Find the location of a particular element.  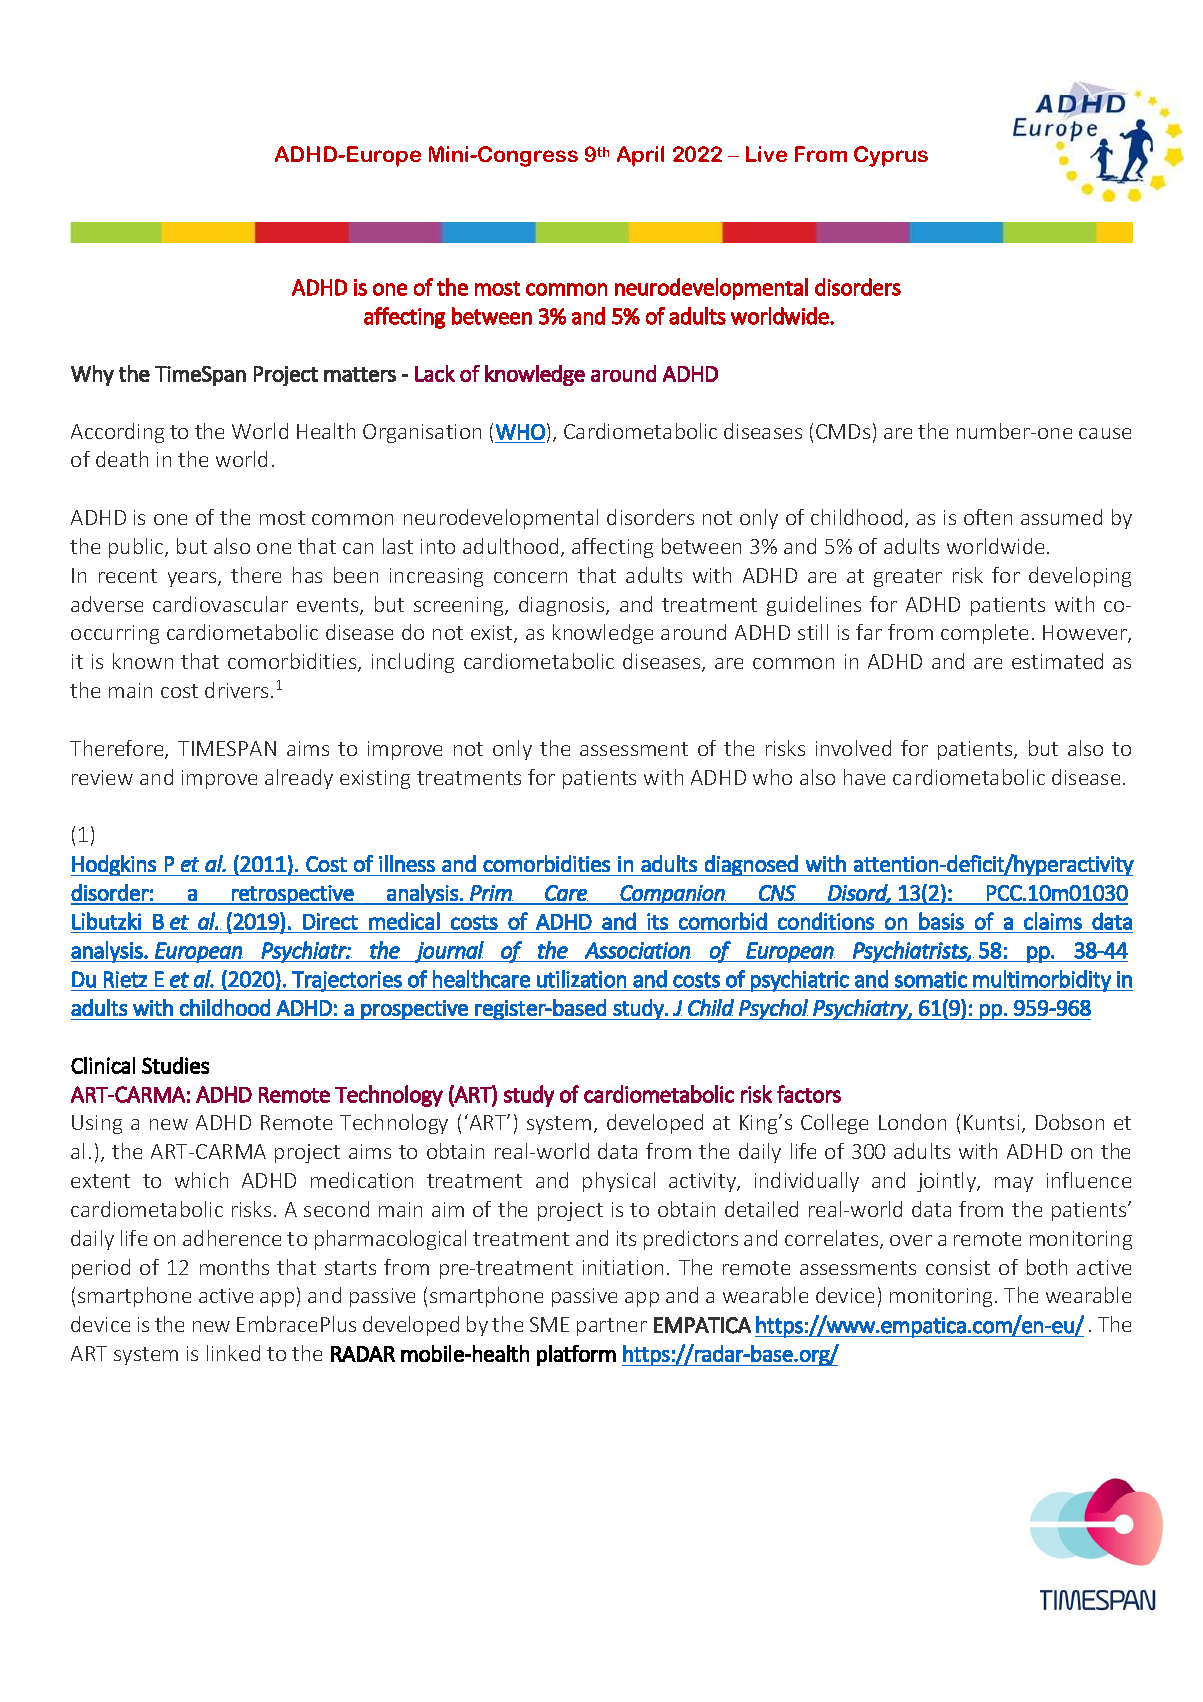

Lack is located at coordinates (435, 373).
